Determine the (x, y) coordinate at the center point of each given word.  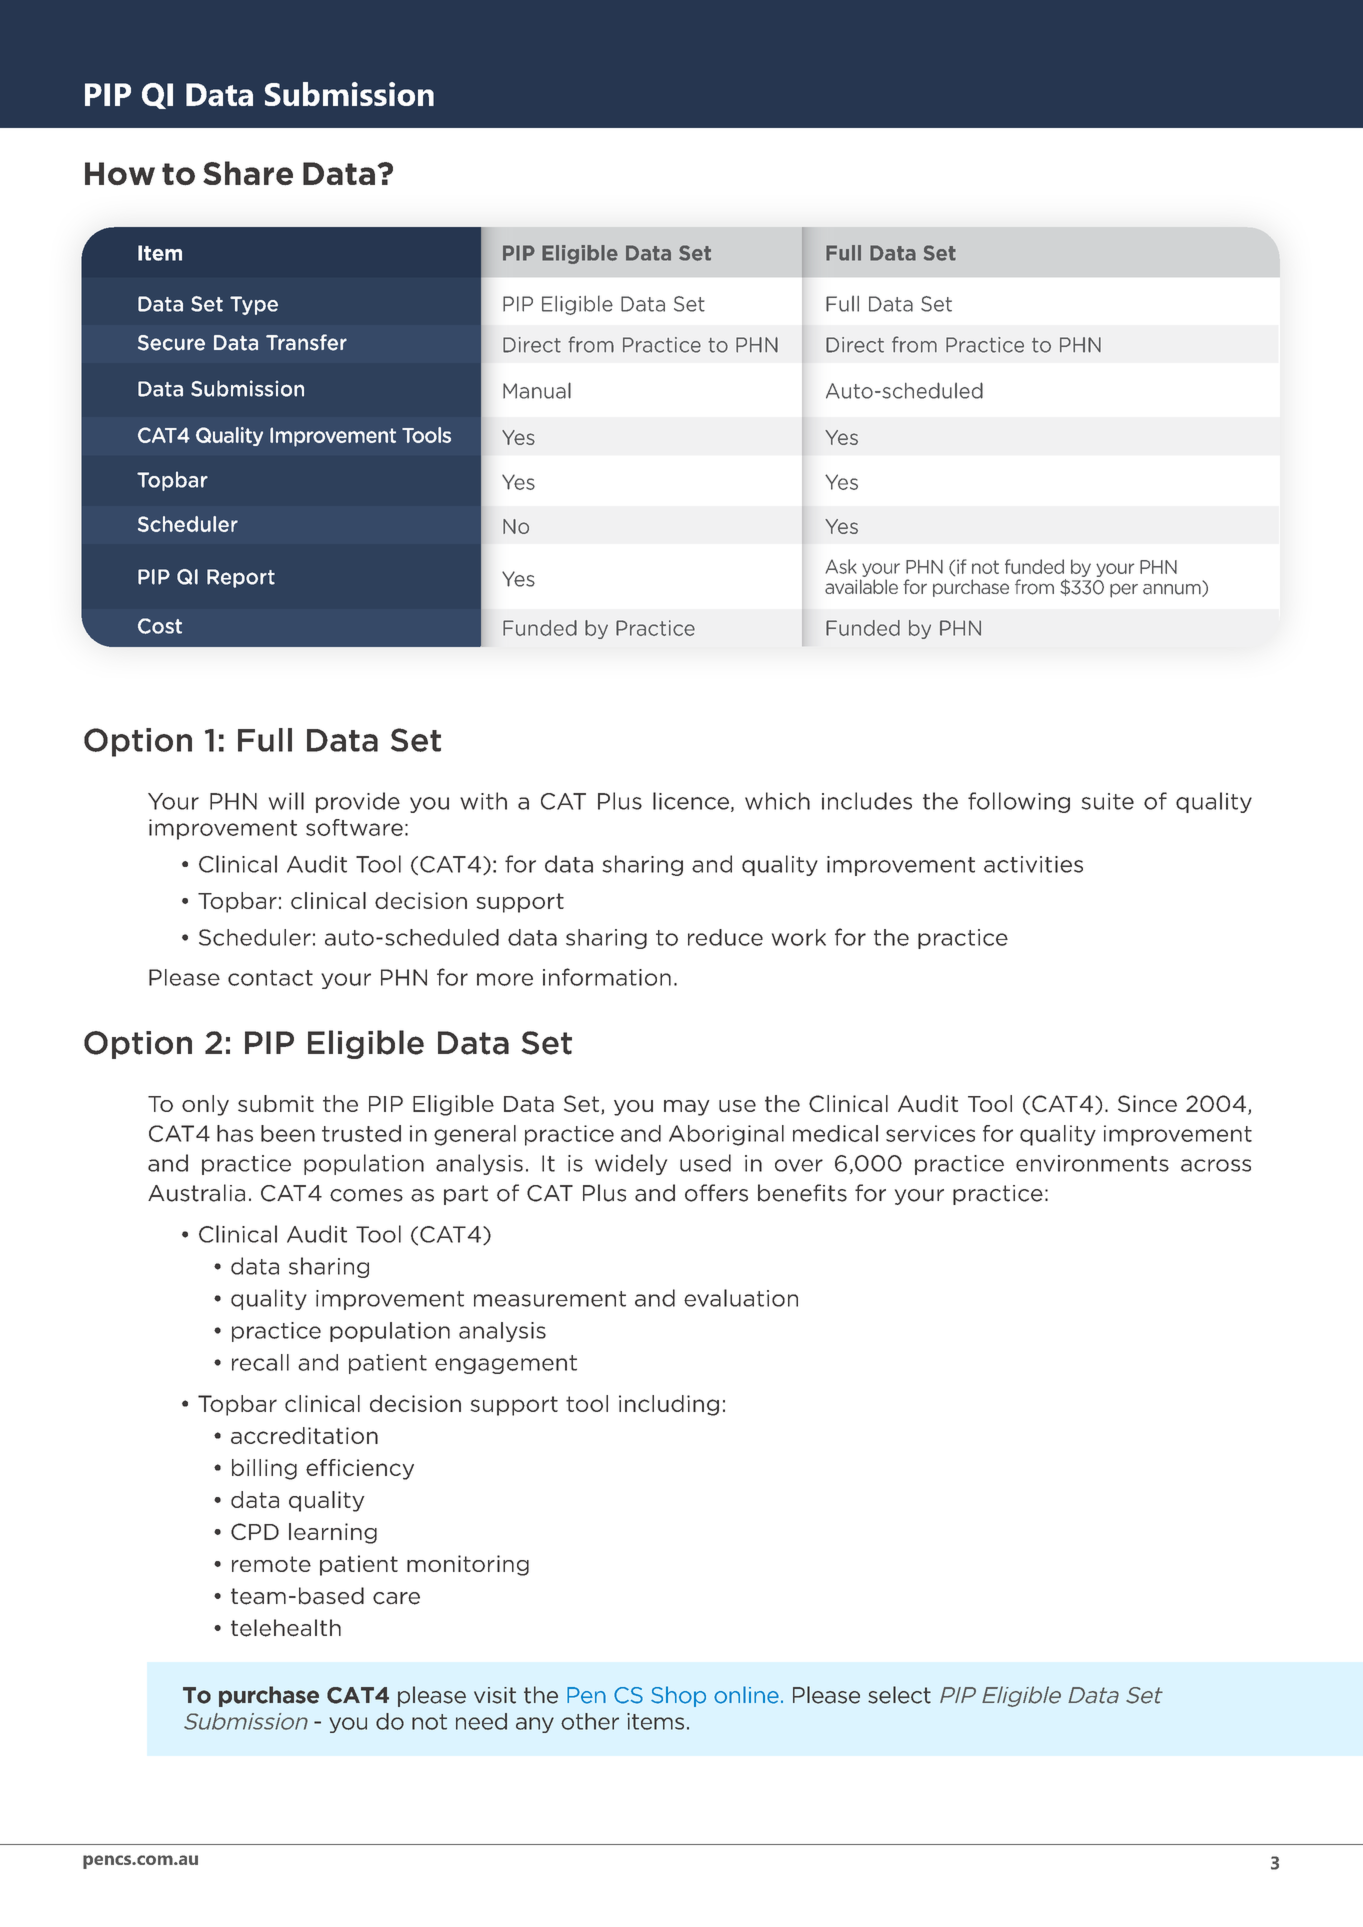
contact (270, 978)
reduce (725, 937)
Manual (537, 390)
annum (1173, 589)
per (1124, 590)
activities (1033, 864)
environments (1092, 1163)
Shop (678, 1696)
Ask (841, 566)
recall (260, 1362)
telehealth (286, 1628)
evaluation (741, 1298)
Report (241, 578)
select (899, 1695)
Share (248, 173)
